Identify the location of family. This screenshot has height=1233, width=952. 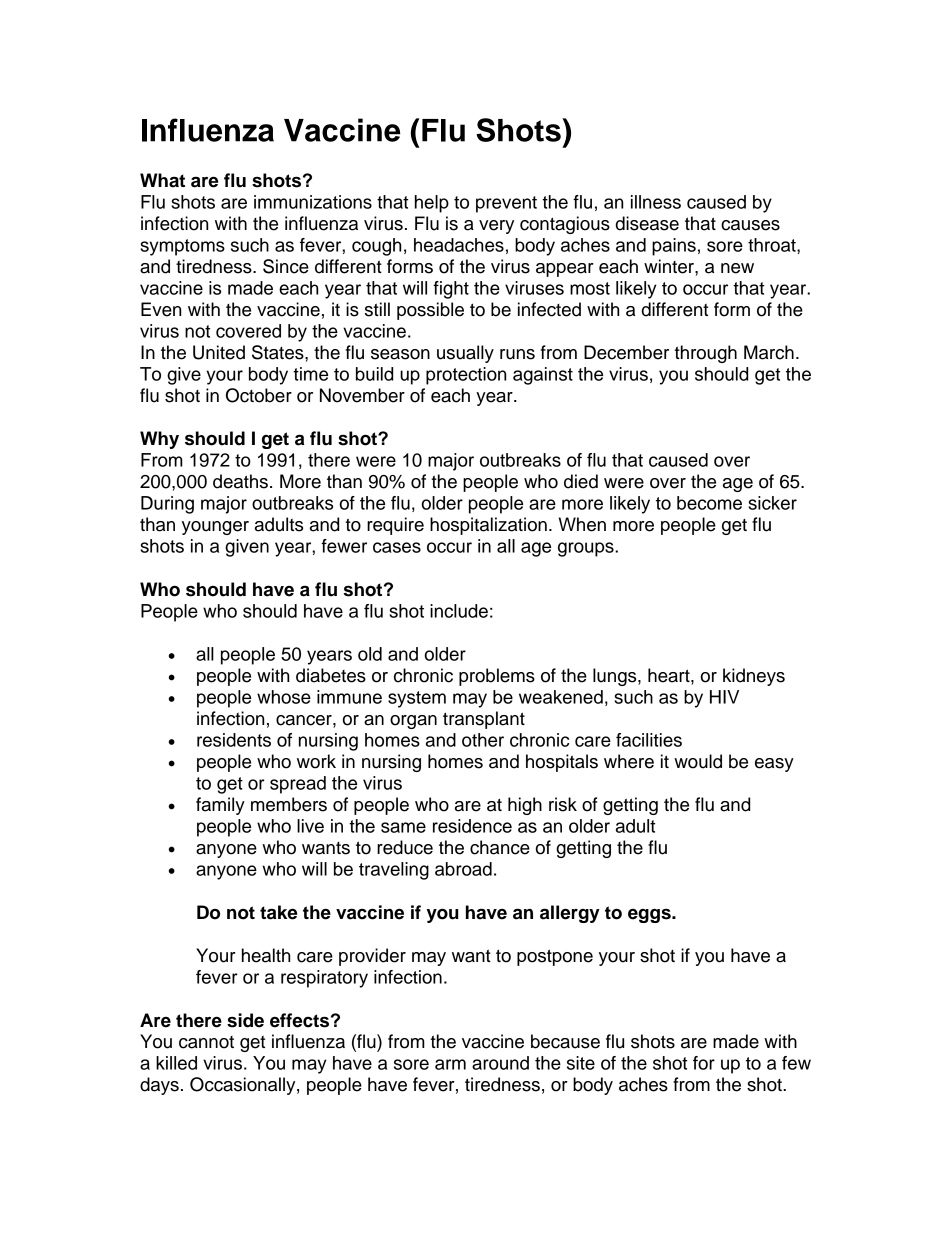
(220, 806).
